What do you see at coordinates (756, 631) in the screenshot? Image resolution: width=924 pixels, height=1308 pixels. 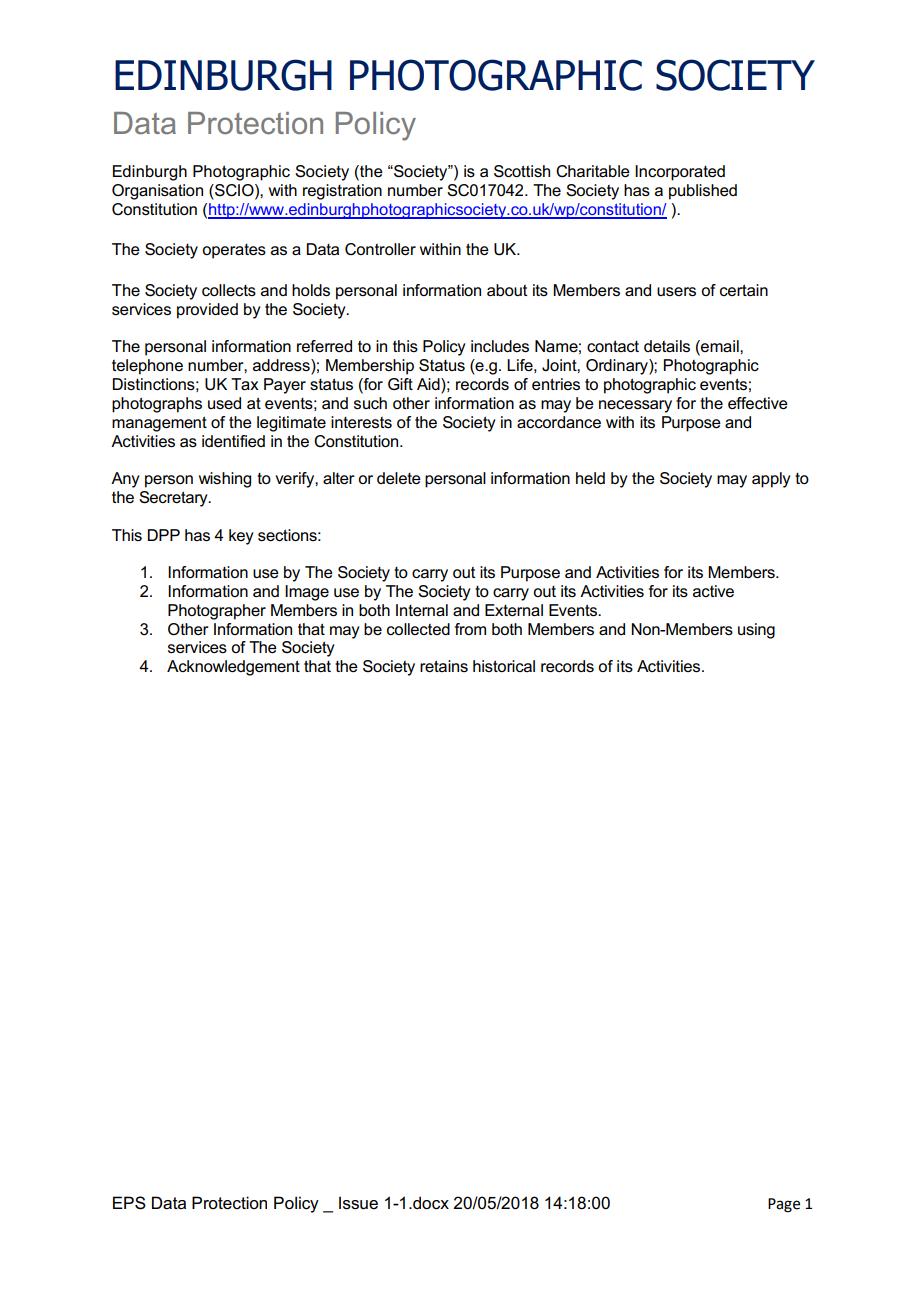 I see `using` at bounding box center [756, 631].
